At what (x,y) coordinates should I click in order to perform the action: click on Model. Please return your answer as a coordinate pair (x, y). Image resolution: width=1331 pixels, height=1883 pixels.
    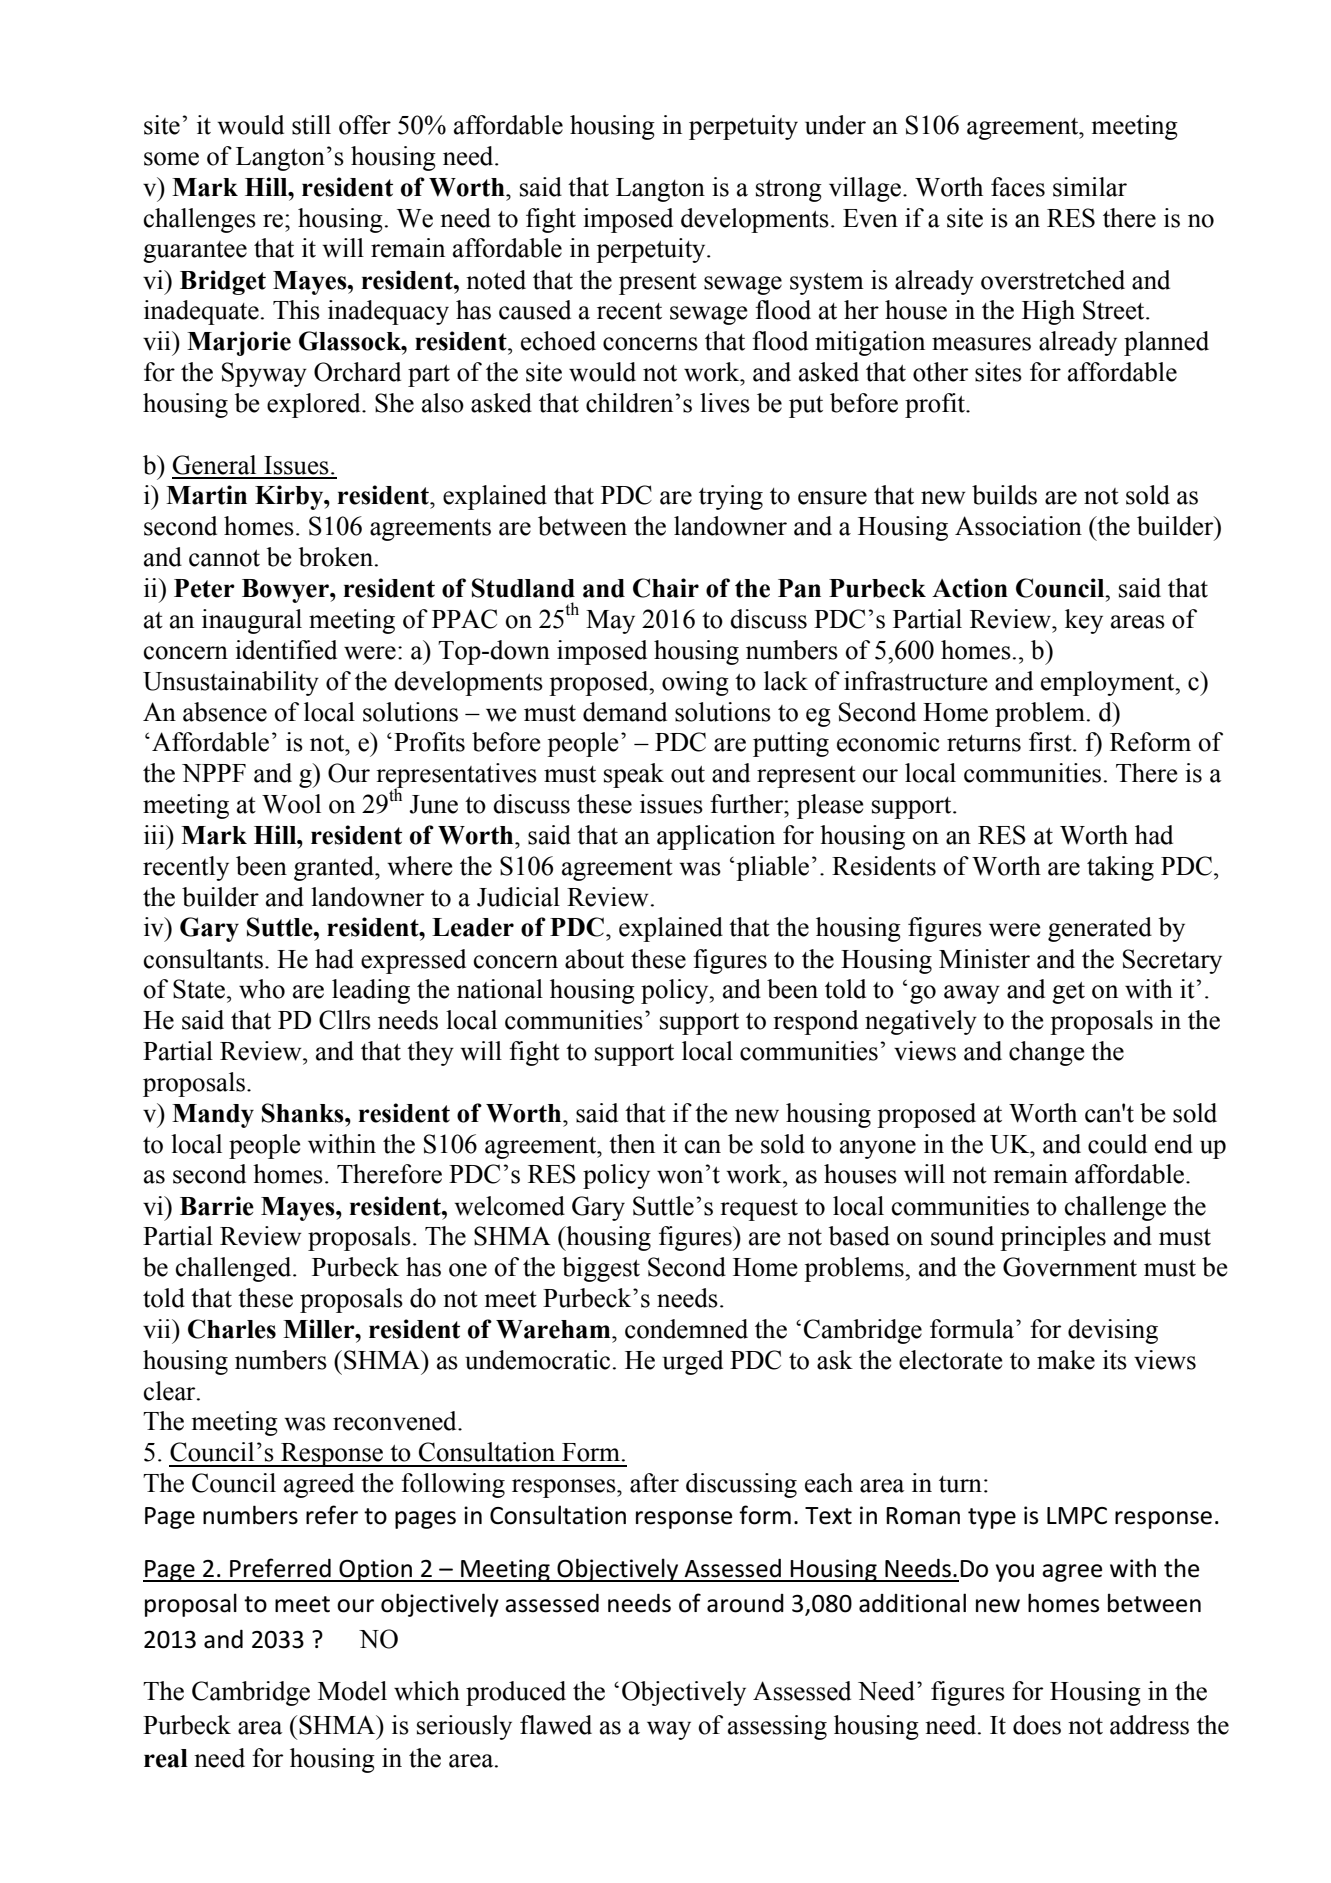
    Looking at the image, I should click on (352, 1691).
